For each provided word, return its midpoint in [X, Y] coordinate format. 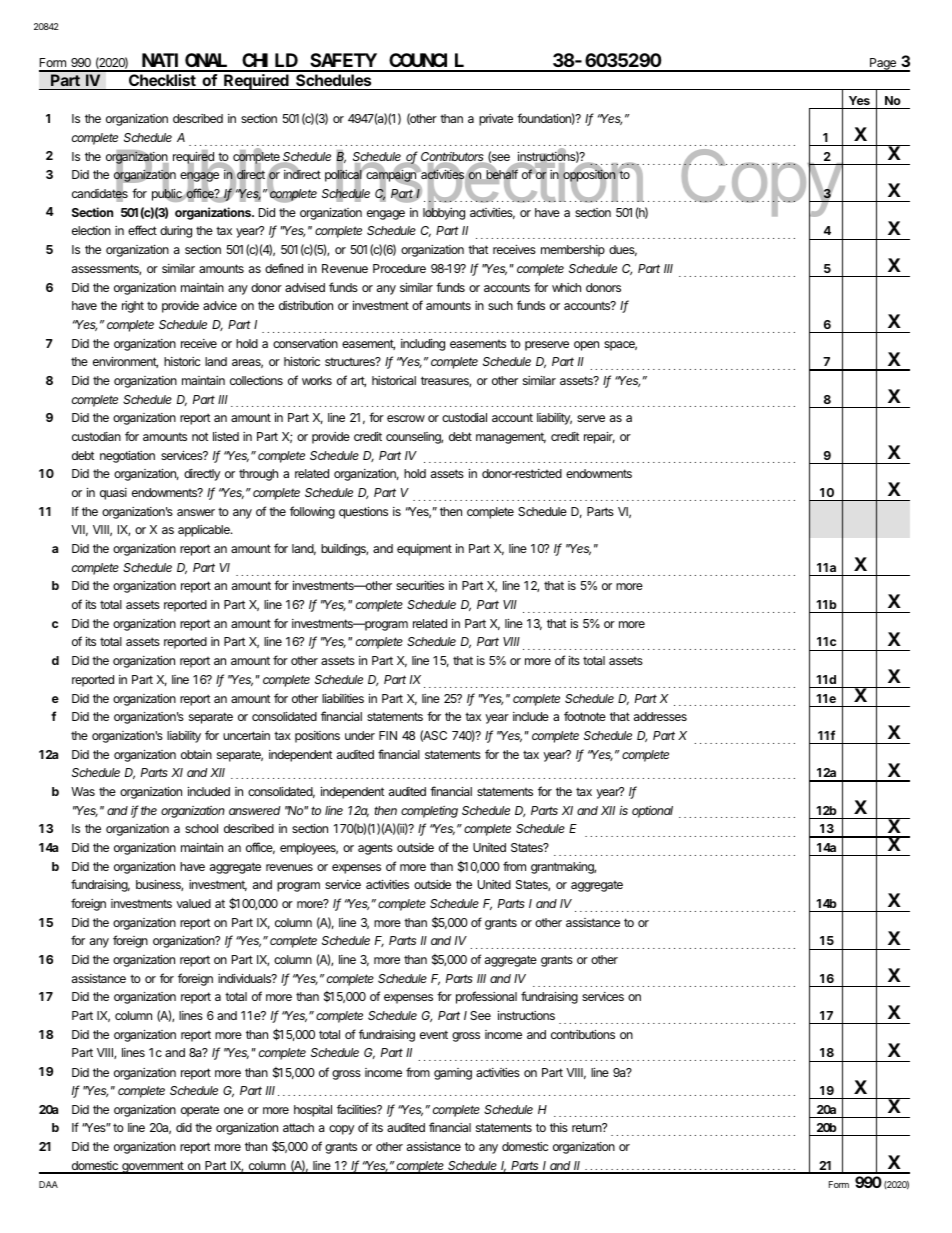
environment [125, 362]
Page [883, 65]
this [559, 1127]
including [423, 345]
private [496, 120]
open [586, 346]
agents [375, 849]
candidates [100, 194]
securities [420, 585]
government [153, 1167]
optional [652, 812]
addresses [660, 716]
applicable [205, 531]
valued [193, 903]
